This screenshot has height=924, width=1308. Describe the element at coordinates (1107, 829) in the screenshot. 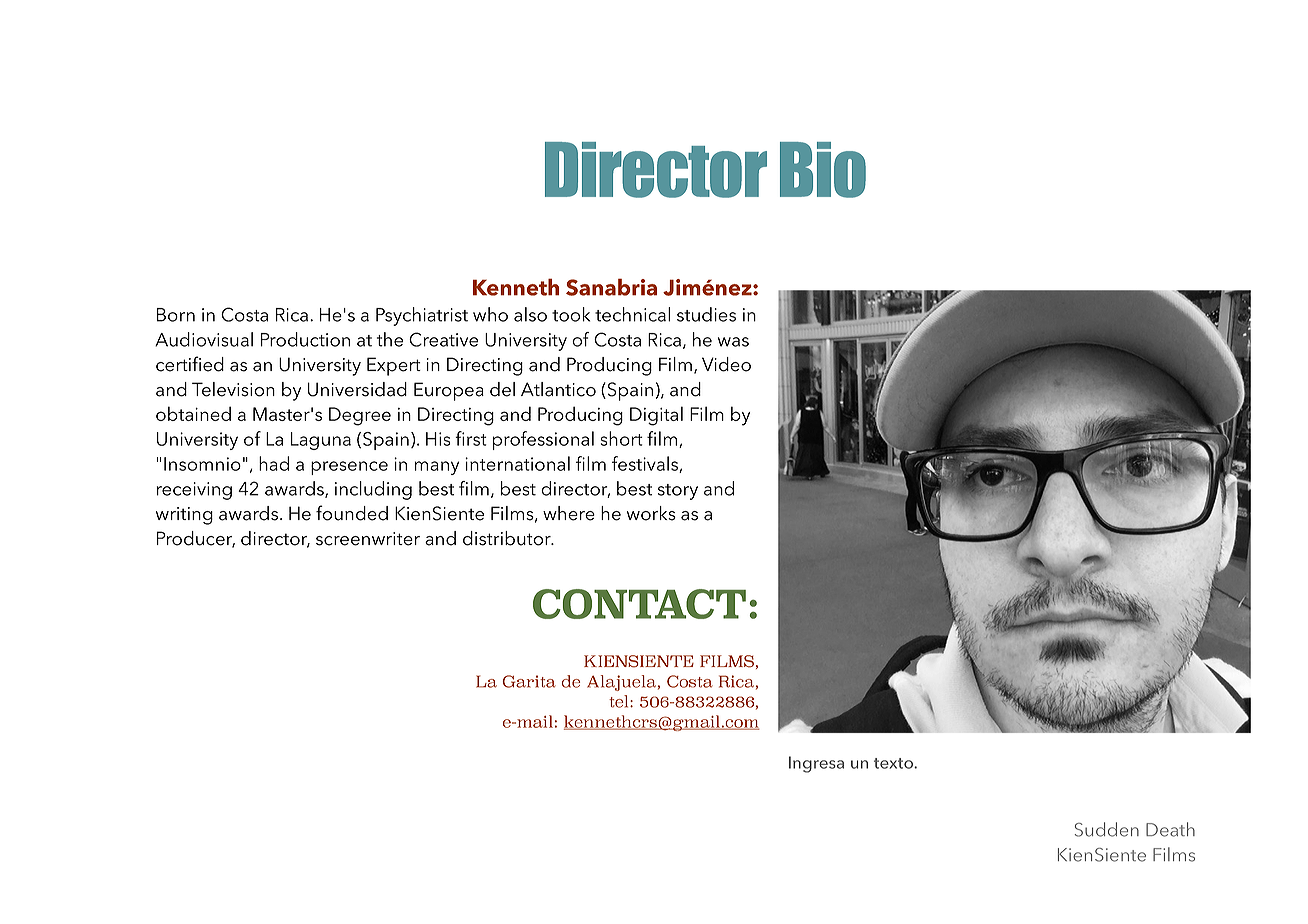

I see `Sudden` at that location.
